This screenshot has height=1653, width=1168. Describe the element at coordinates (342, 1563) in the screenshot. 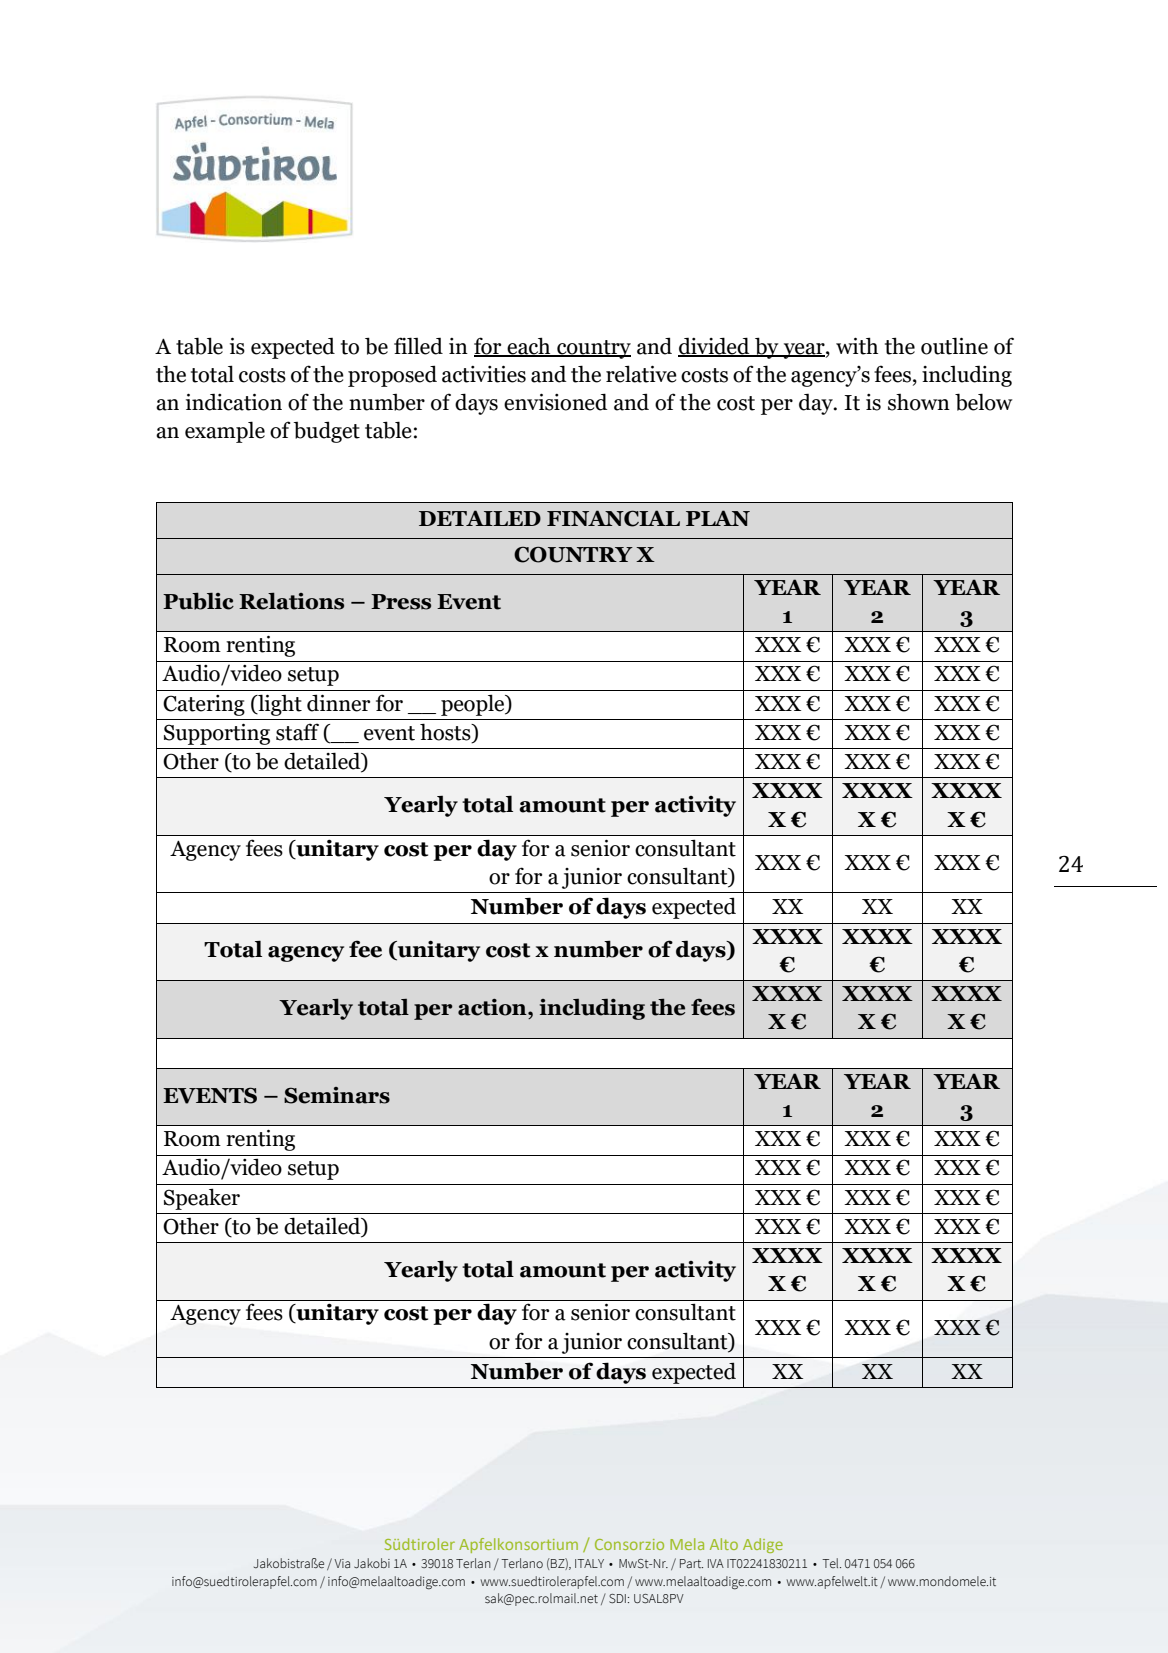

I see `Via` at that location.
